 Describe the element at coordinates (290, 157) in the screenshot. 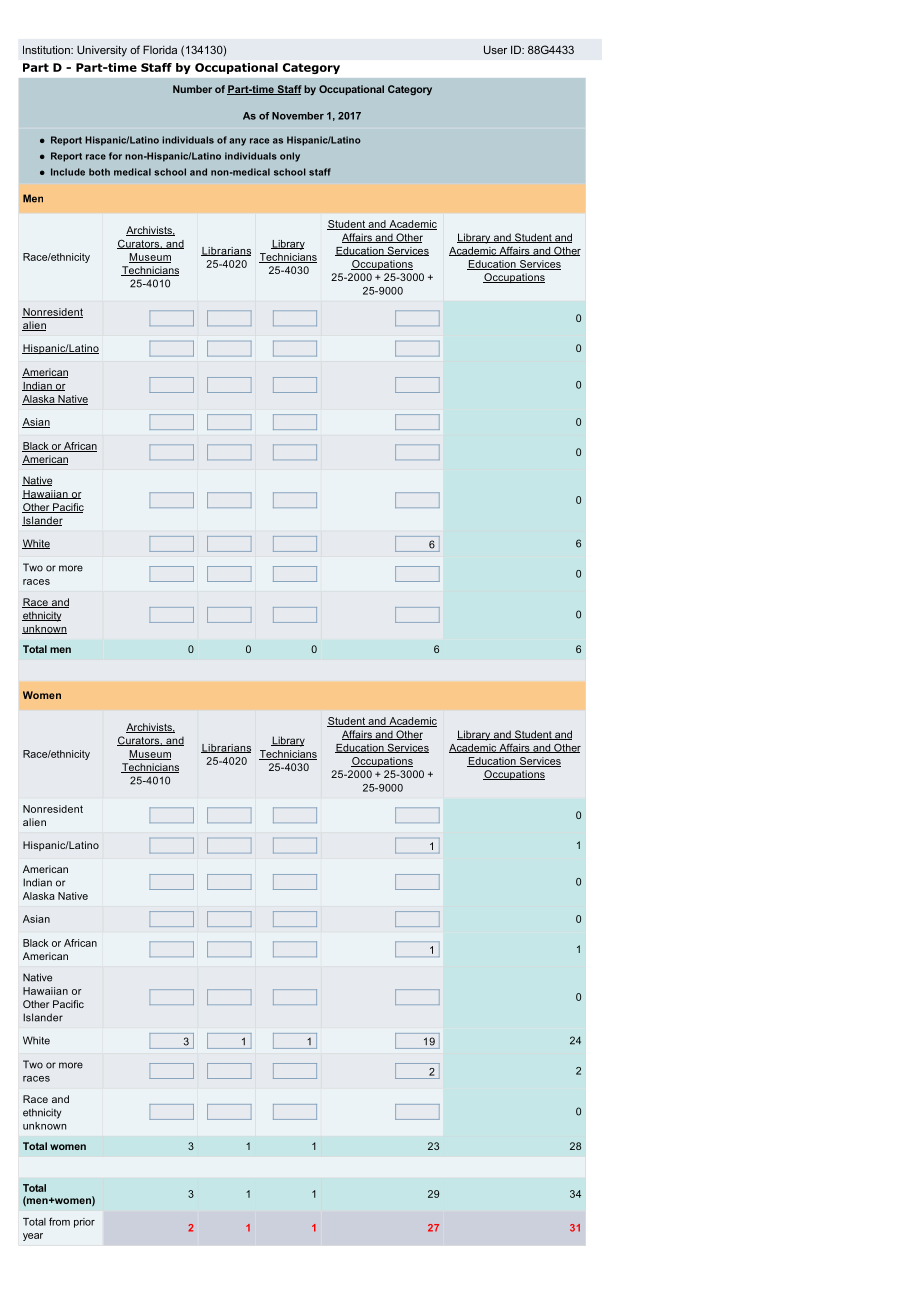

I see `only` at that location.
